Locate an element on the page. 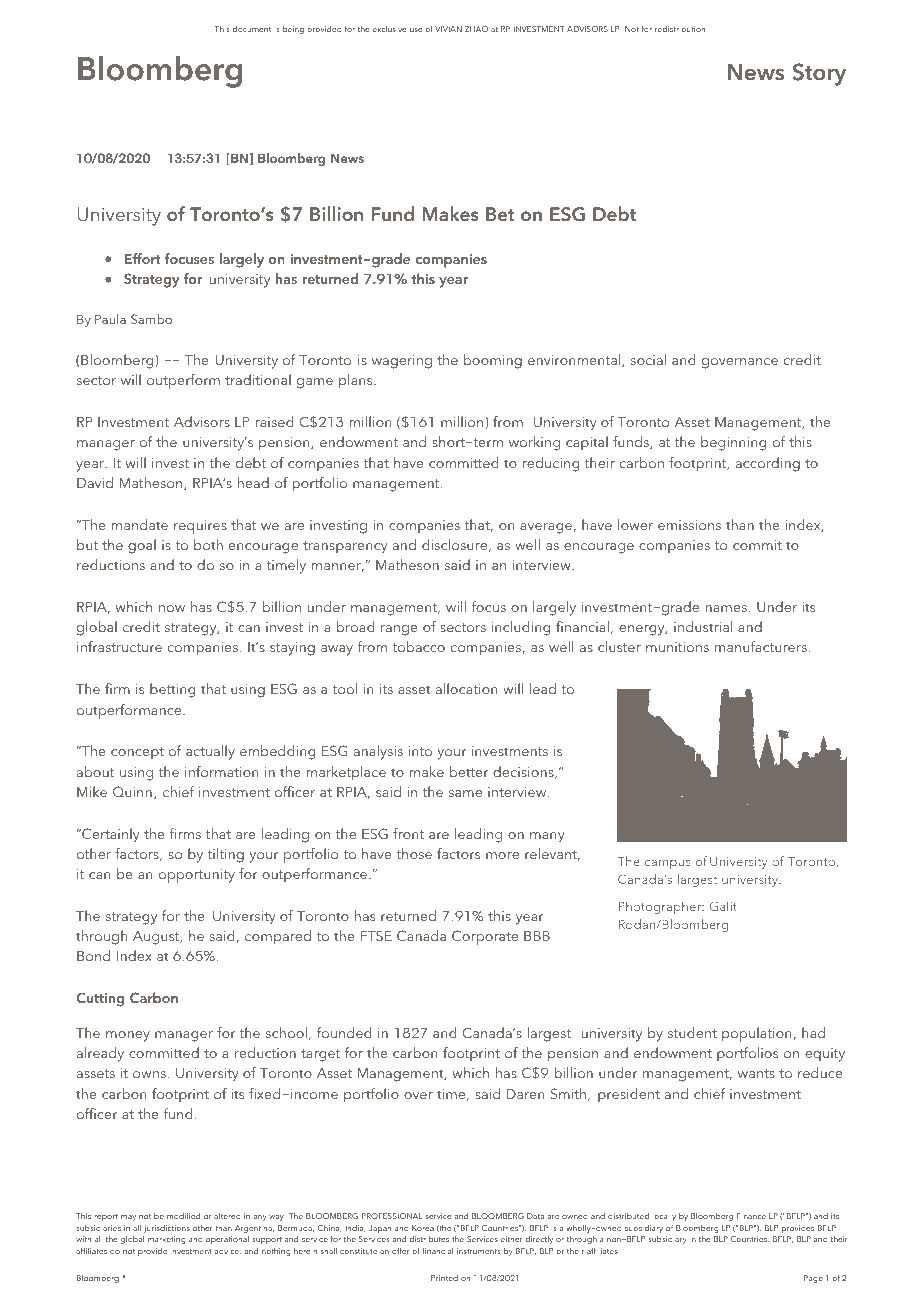 The width and height of the image is (924, 1308). manufacturers is located at coordinates (761, 646).
